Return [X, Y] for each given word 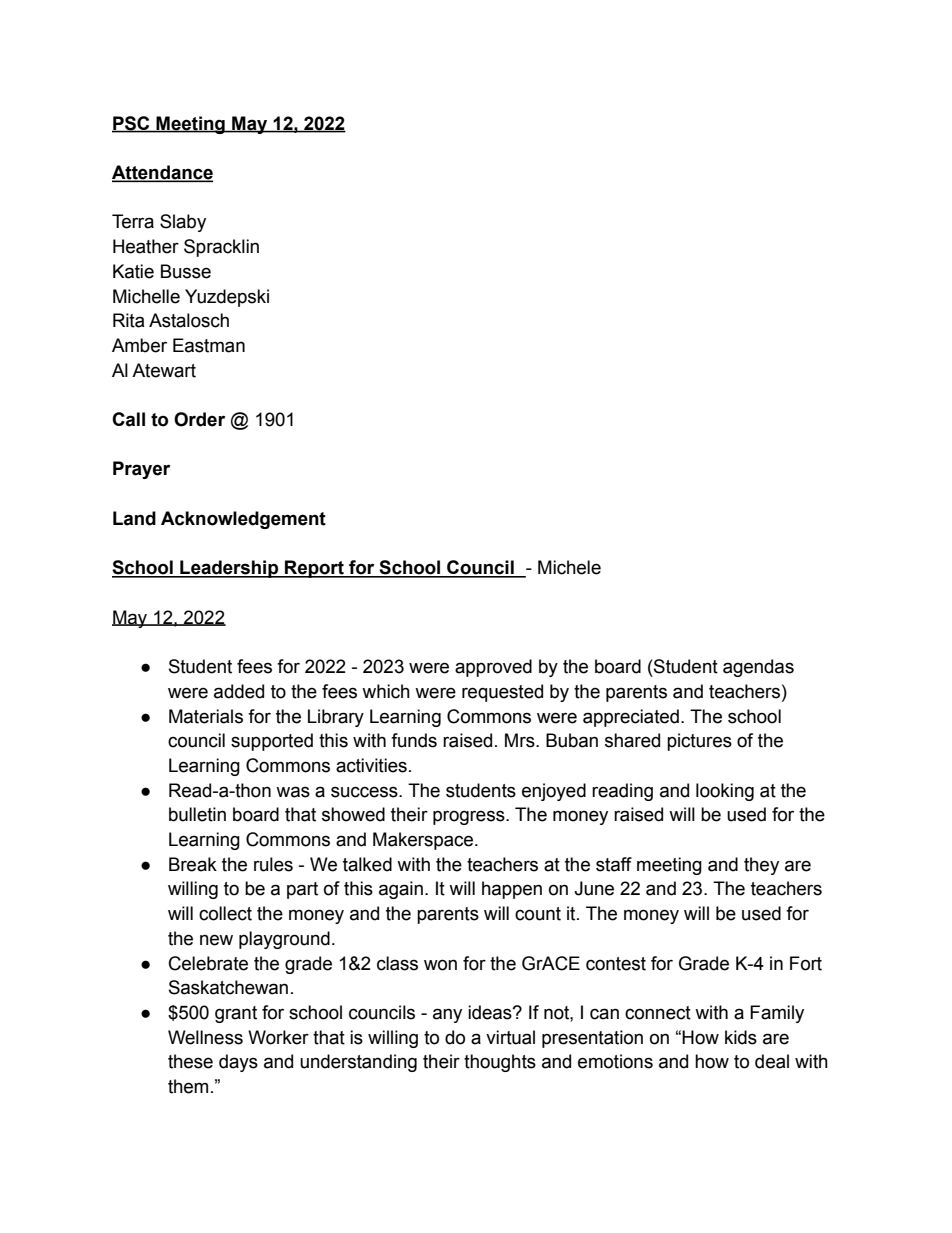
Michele [569, 567]
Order [199, 419]
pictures [699, 742]
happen [512, 890]
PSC [132, 124]
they [761, 866]
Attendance [162, 173]
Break [193, 864]
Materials [206, 716]
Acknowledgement [243, 520]
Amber [139, 345]
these [190, 1061]
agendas [758, 668]
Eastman [209, 345]
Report [314, 569]
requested [502, 693]
